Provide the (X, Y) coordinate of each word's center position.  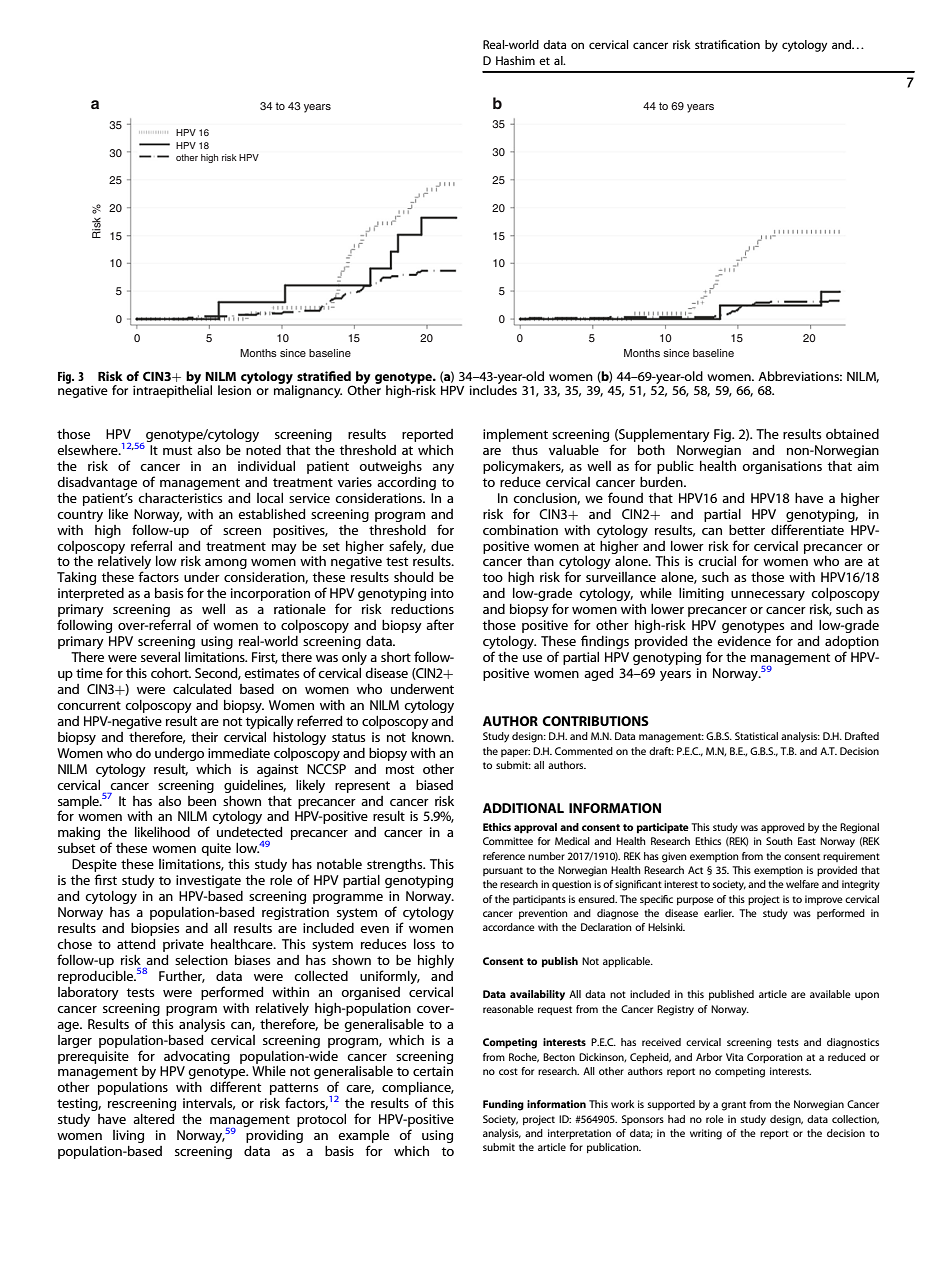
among (226, 564)
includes (493, 389)
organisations (782, 467)
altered (154, 1119)
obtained (852, 434)
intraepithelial (172, 390)
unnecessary (768, 596)
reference (504, 856)
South (779, 841)
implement (515, 435)
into (442, 593)
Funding (503, 1105)
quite (216, 849)
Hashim (515, 60)
